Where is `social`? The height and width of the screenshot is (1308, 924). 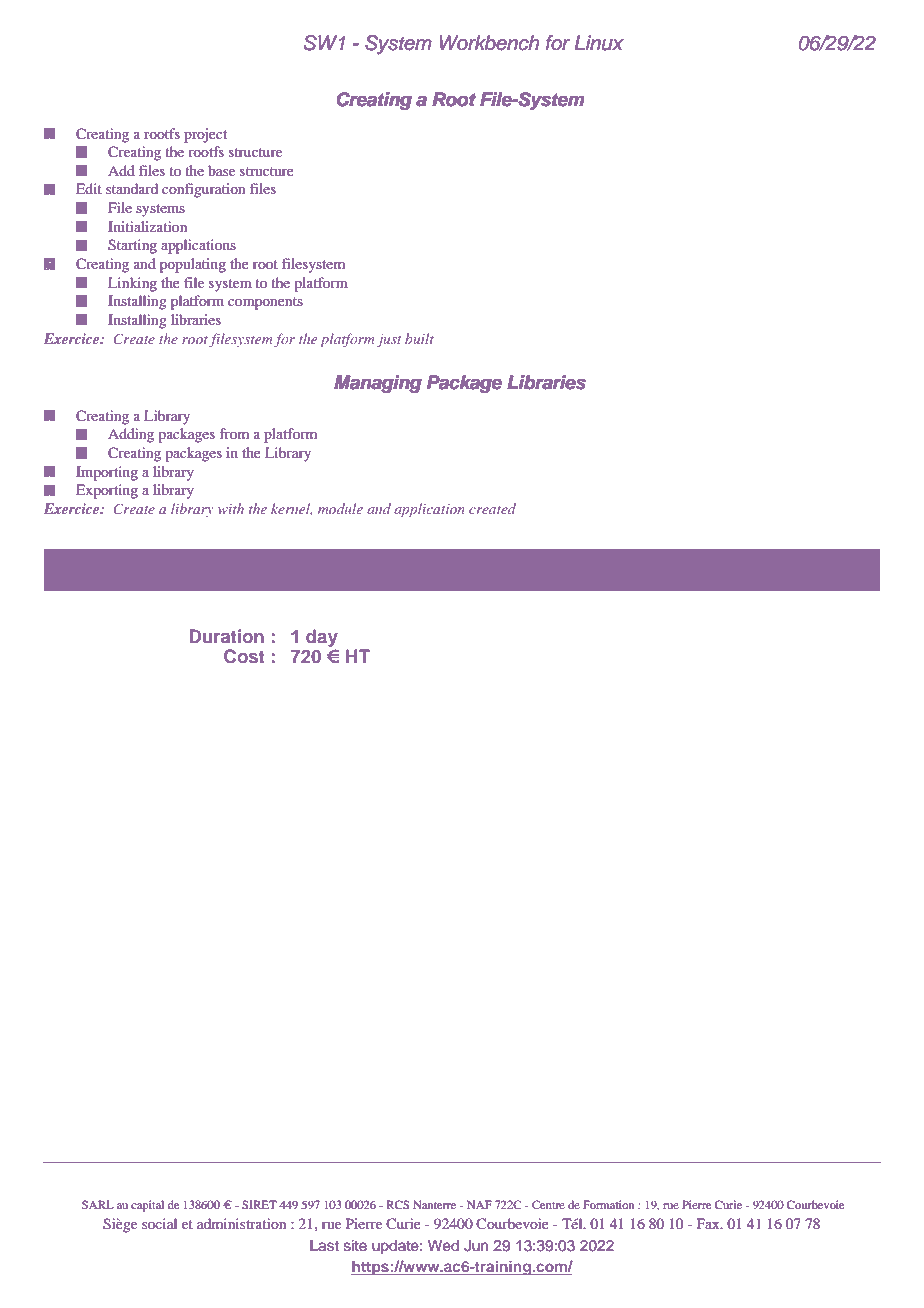
social is located at coordinates (159, 1223).
